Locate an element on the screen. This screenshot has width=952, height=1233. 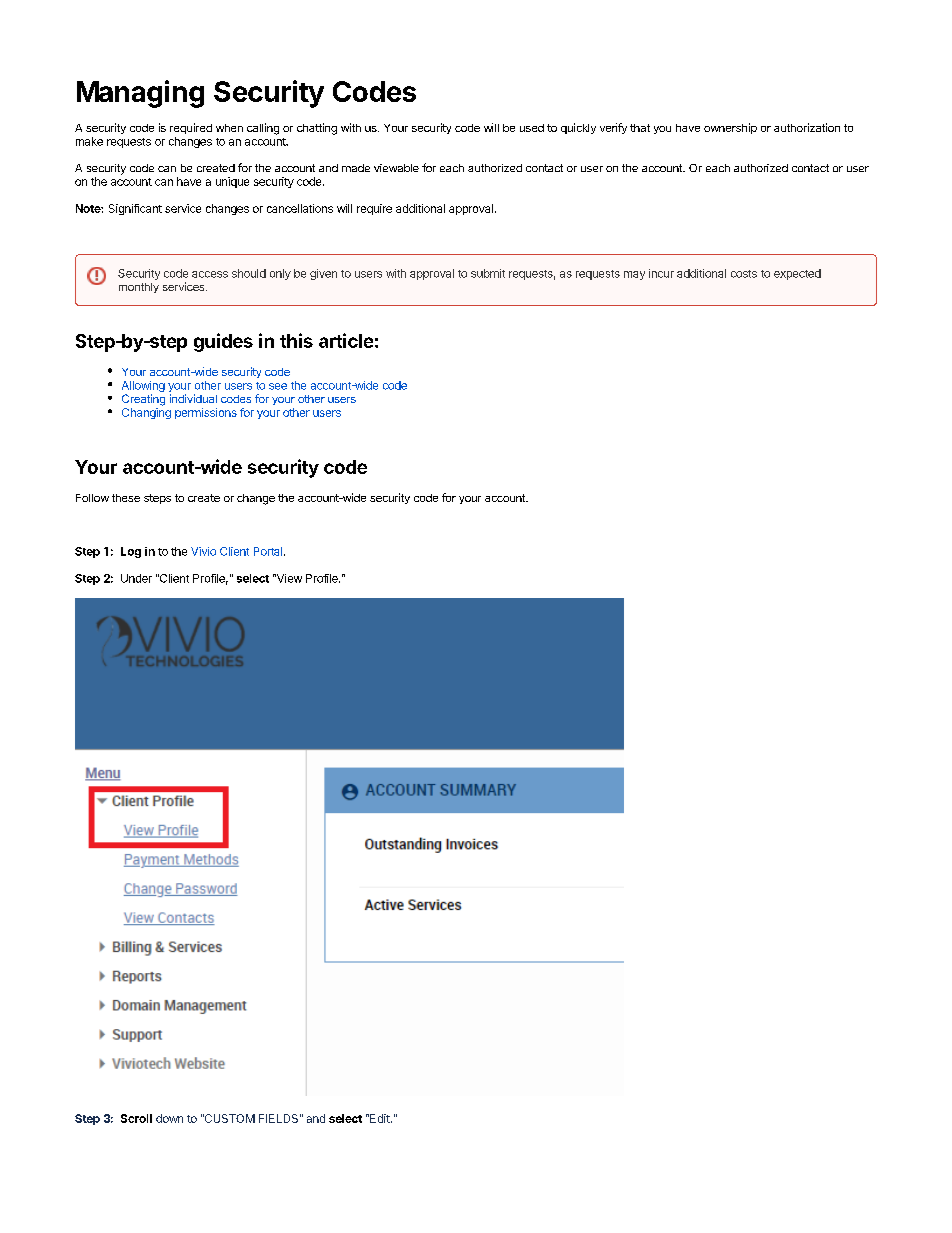
Scroll is located at coordinates (136, 1118).
